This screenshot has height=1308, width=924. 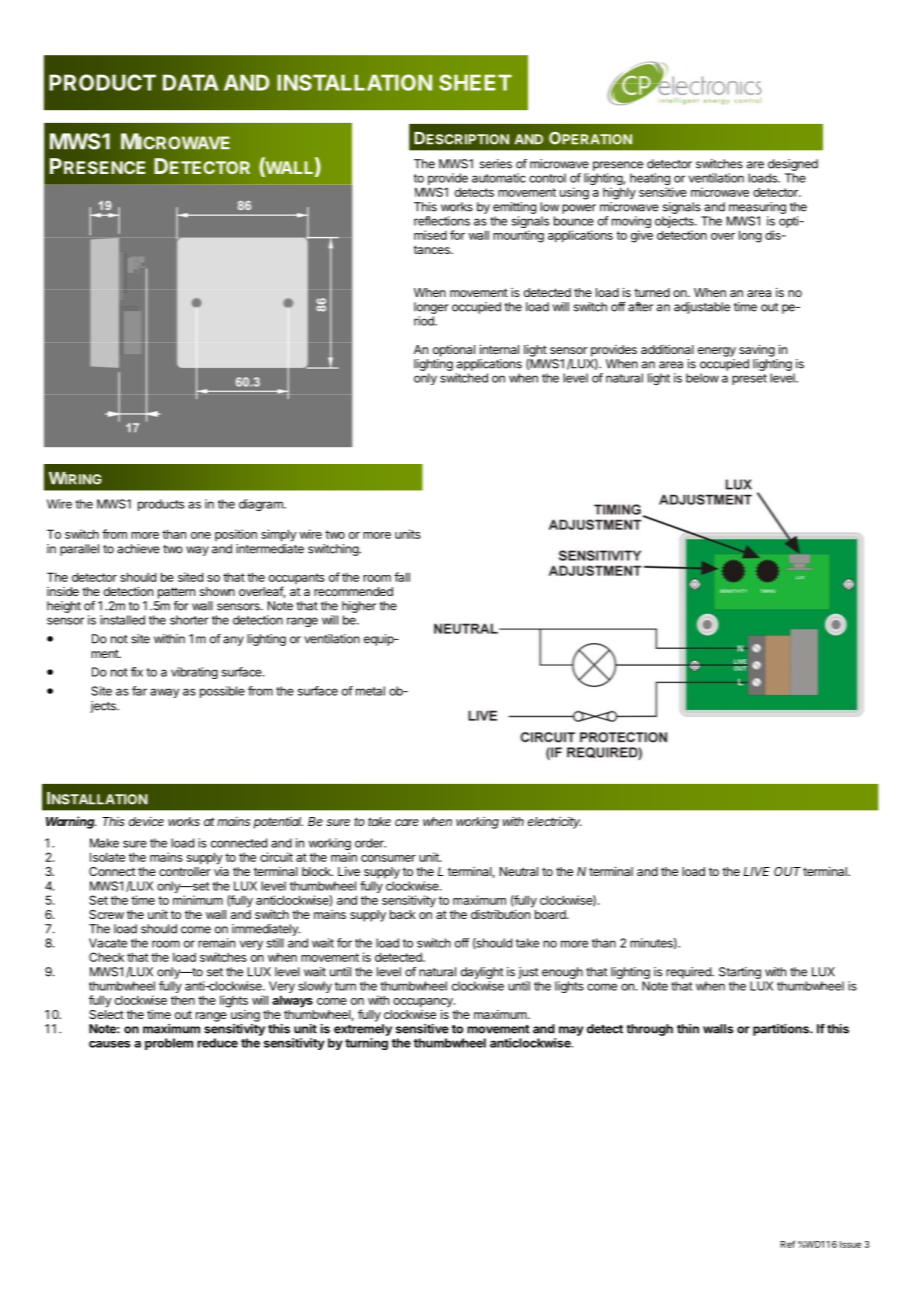 What do you see at coordinates (555, 823) in the screenshot?
I see `electricity` at bounding box center [555, 823].
